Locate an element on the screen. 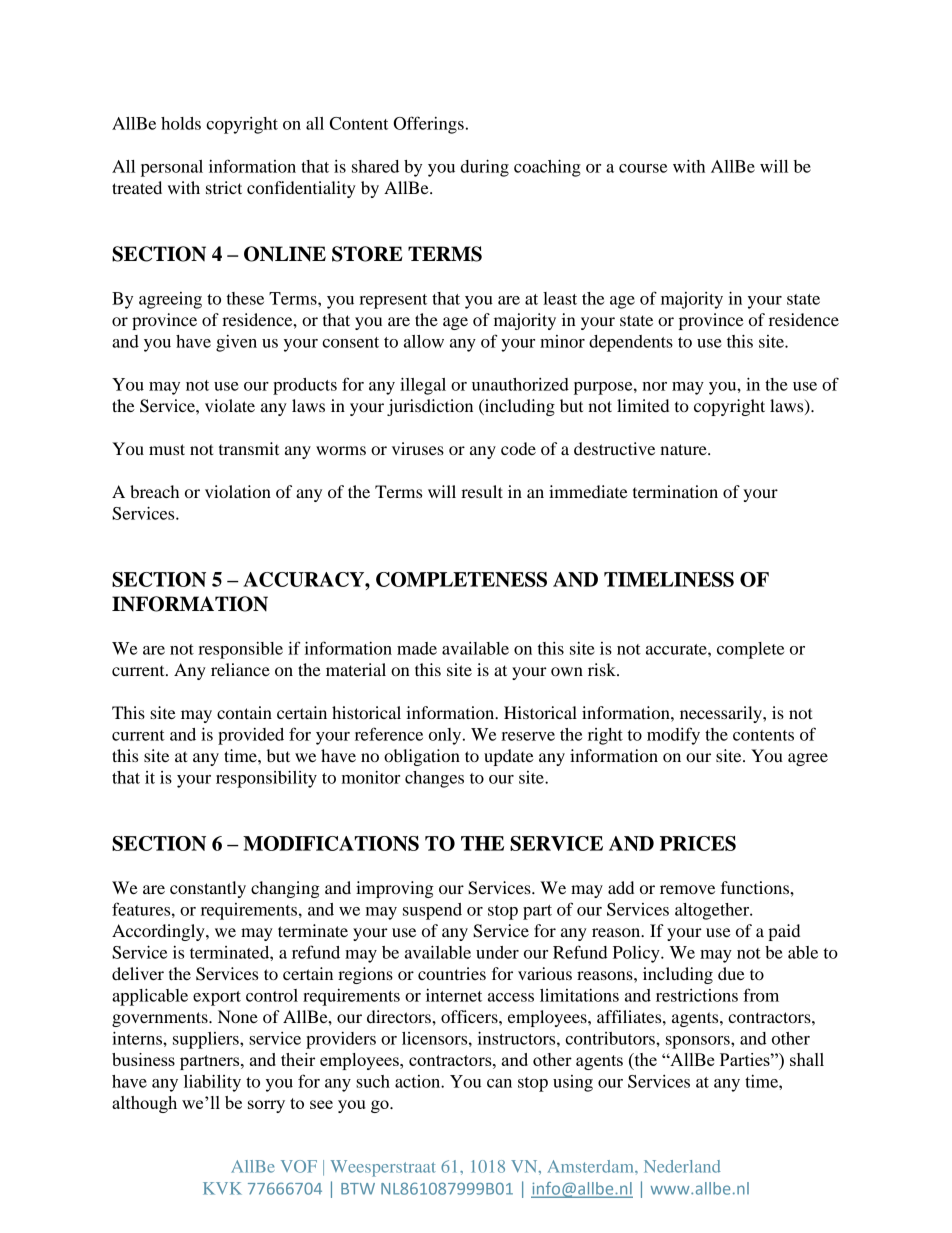 The width and height of the screenshot is (952, 1233). Amsterdam is located at coordinates (591, 1166).
